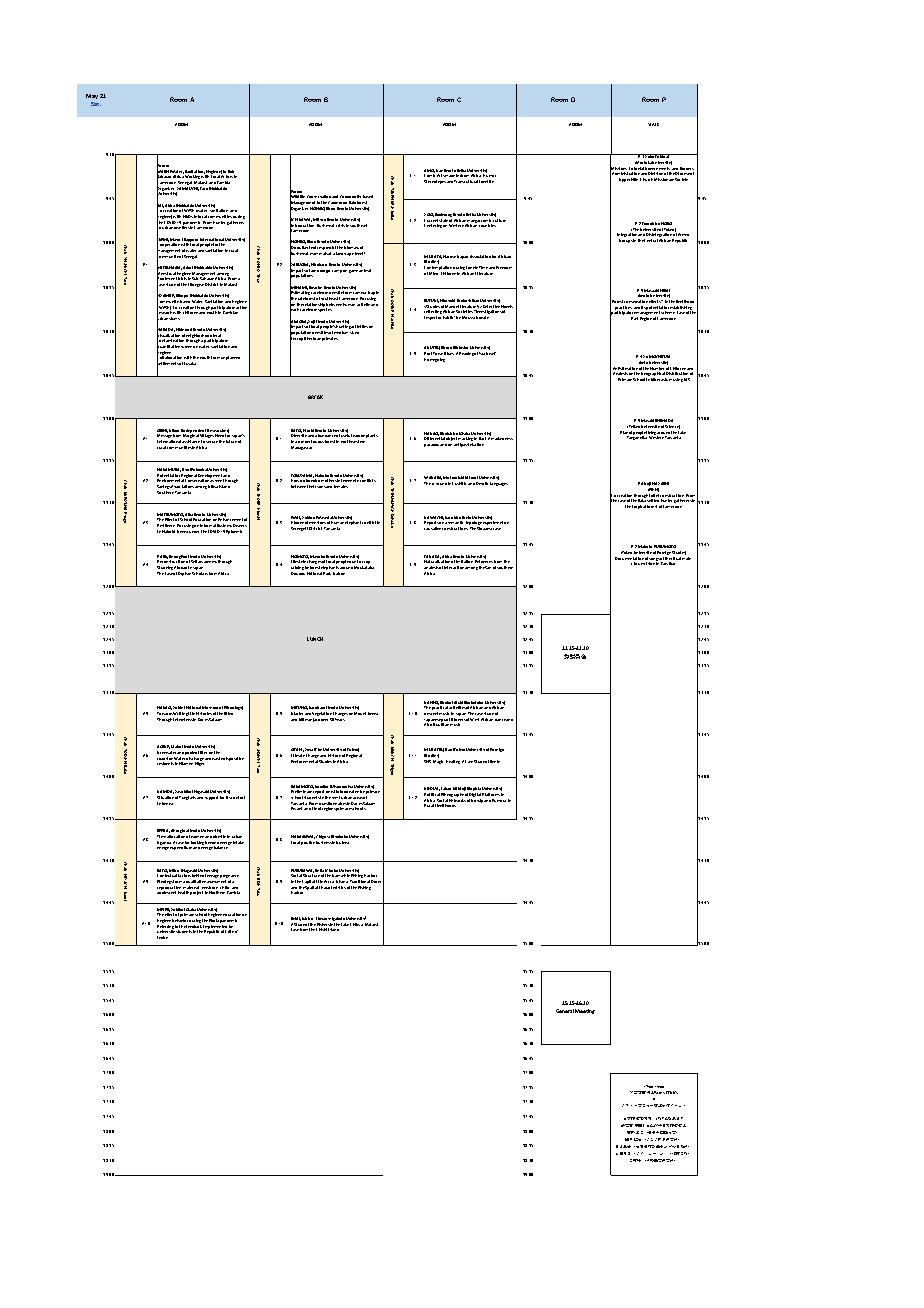 The height and width of the screenshot is (1308, 924). I want to click on SLACK, so click(653, 124).
